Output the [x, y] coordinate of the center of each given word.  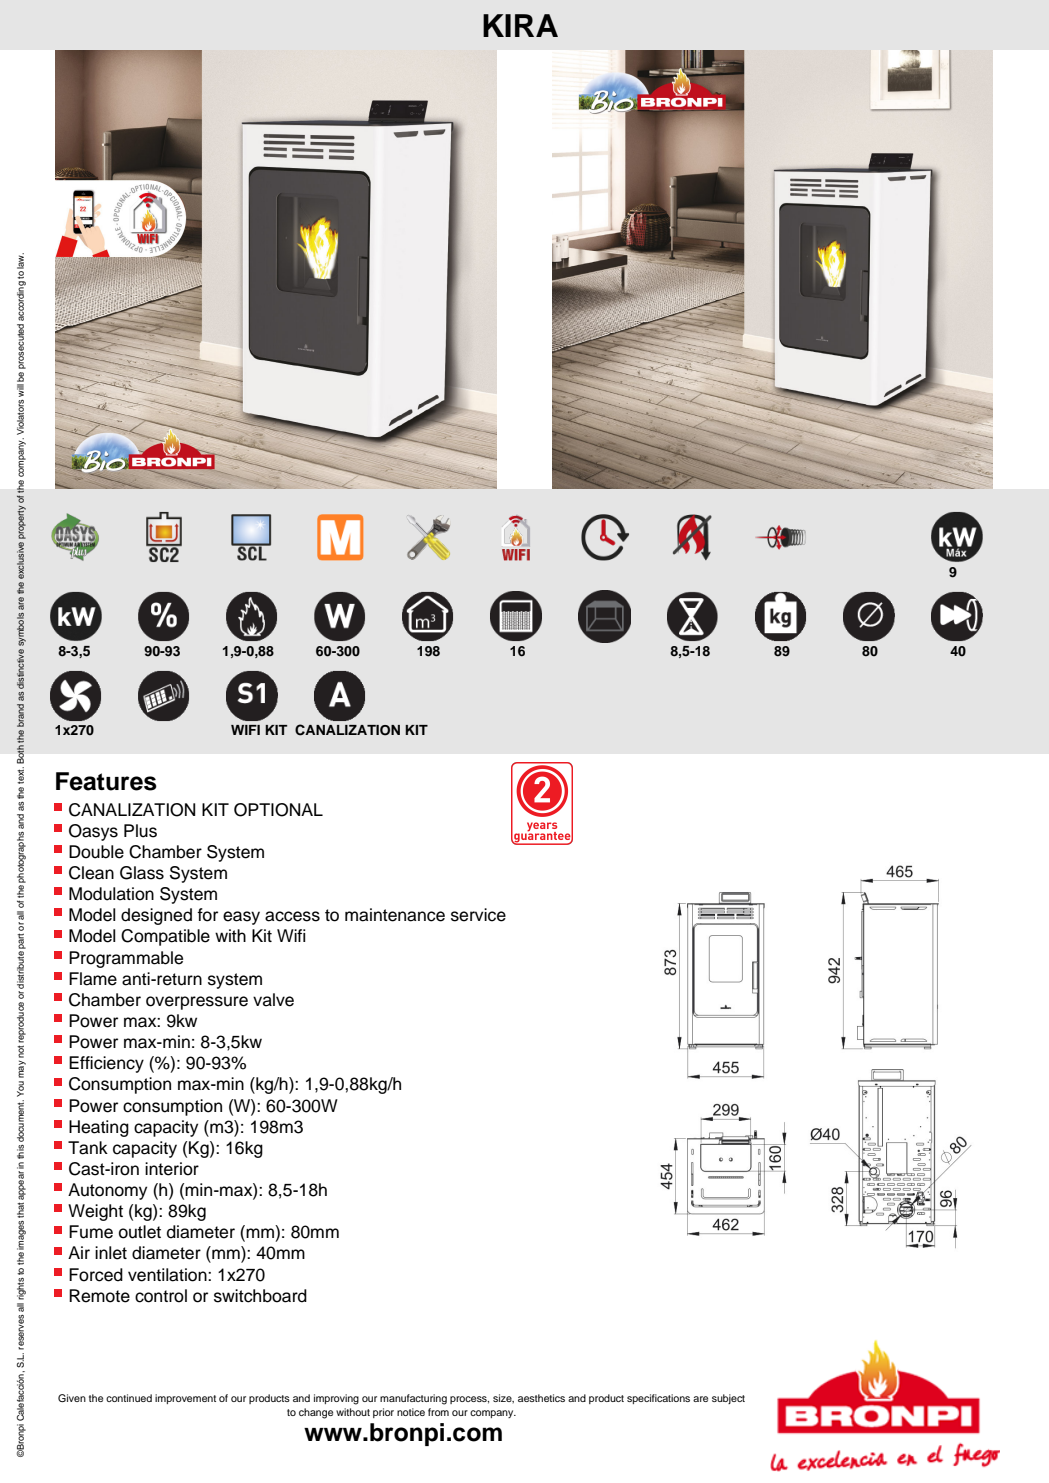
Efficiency [106, 1064]
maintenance [395, 915]
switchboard [260, 1296]
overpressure [197, 1003]
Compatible [165, 937]
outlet [140, 1232]
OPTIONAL [278, 810]
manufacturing [413, 1399]
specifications [658, 1399]
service [478, 915]
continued [129, 1398]
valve [273, 1000]
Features [106, 781]
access [292, 916]
